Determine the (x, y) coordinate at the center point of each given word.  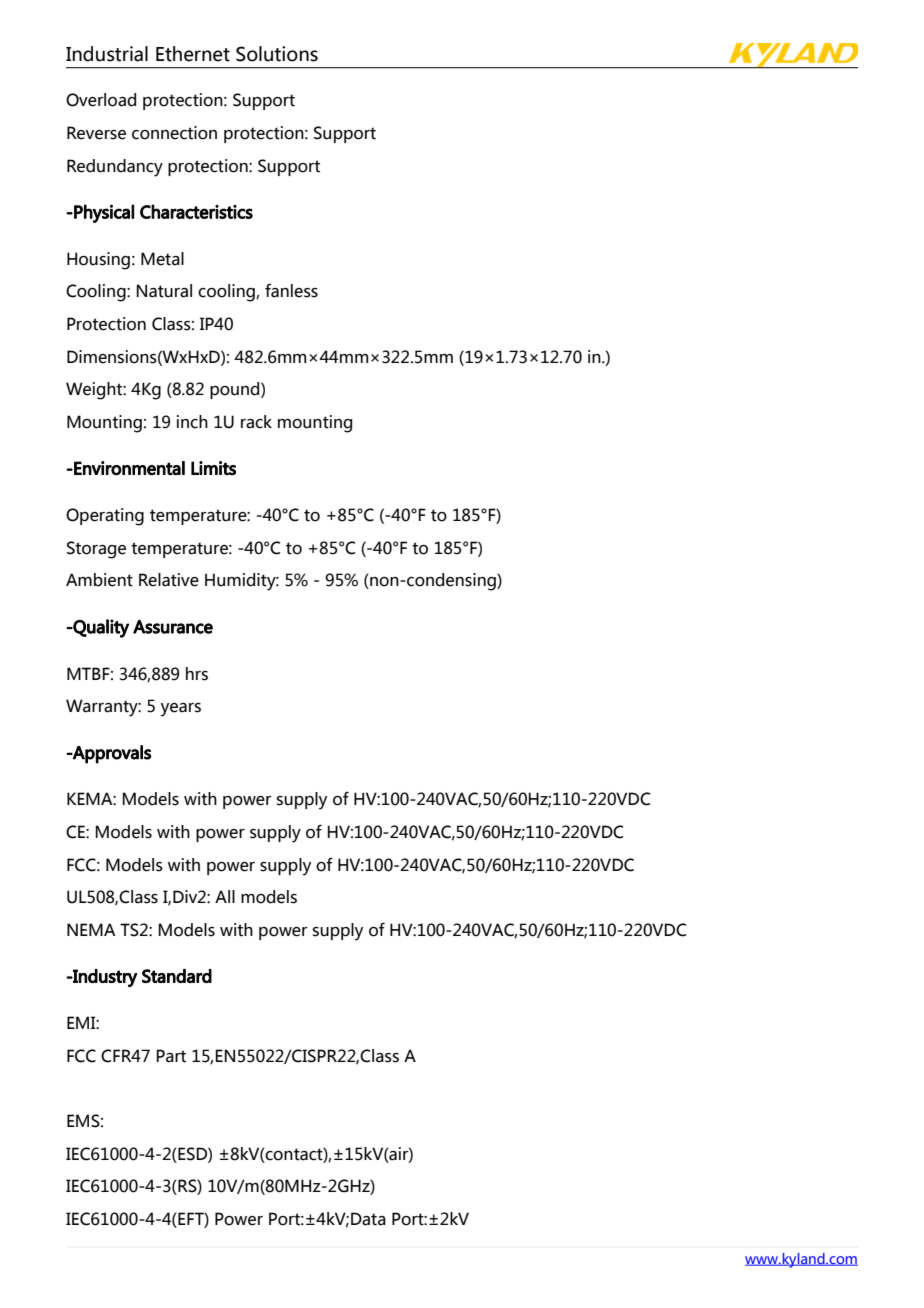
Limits (213, 468)
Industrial (107, 54)
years (181, 710)
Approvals (111, 754)
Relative (169, 580)
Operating (105, 517)
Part (171, 1056)
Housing (98, 261)
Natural (164, 291)
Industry (104, 978)
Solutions (277, 54)
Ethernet (193, 54)
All (225, 896)
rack (256, 422)
